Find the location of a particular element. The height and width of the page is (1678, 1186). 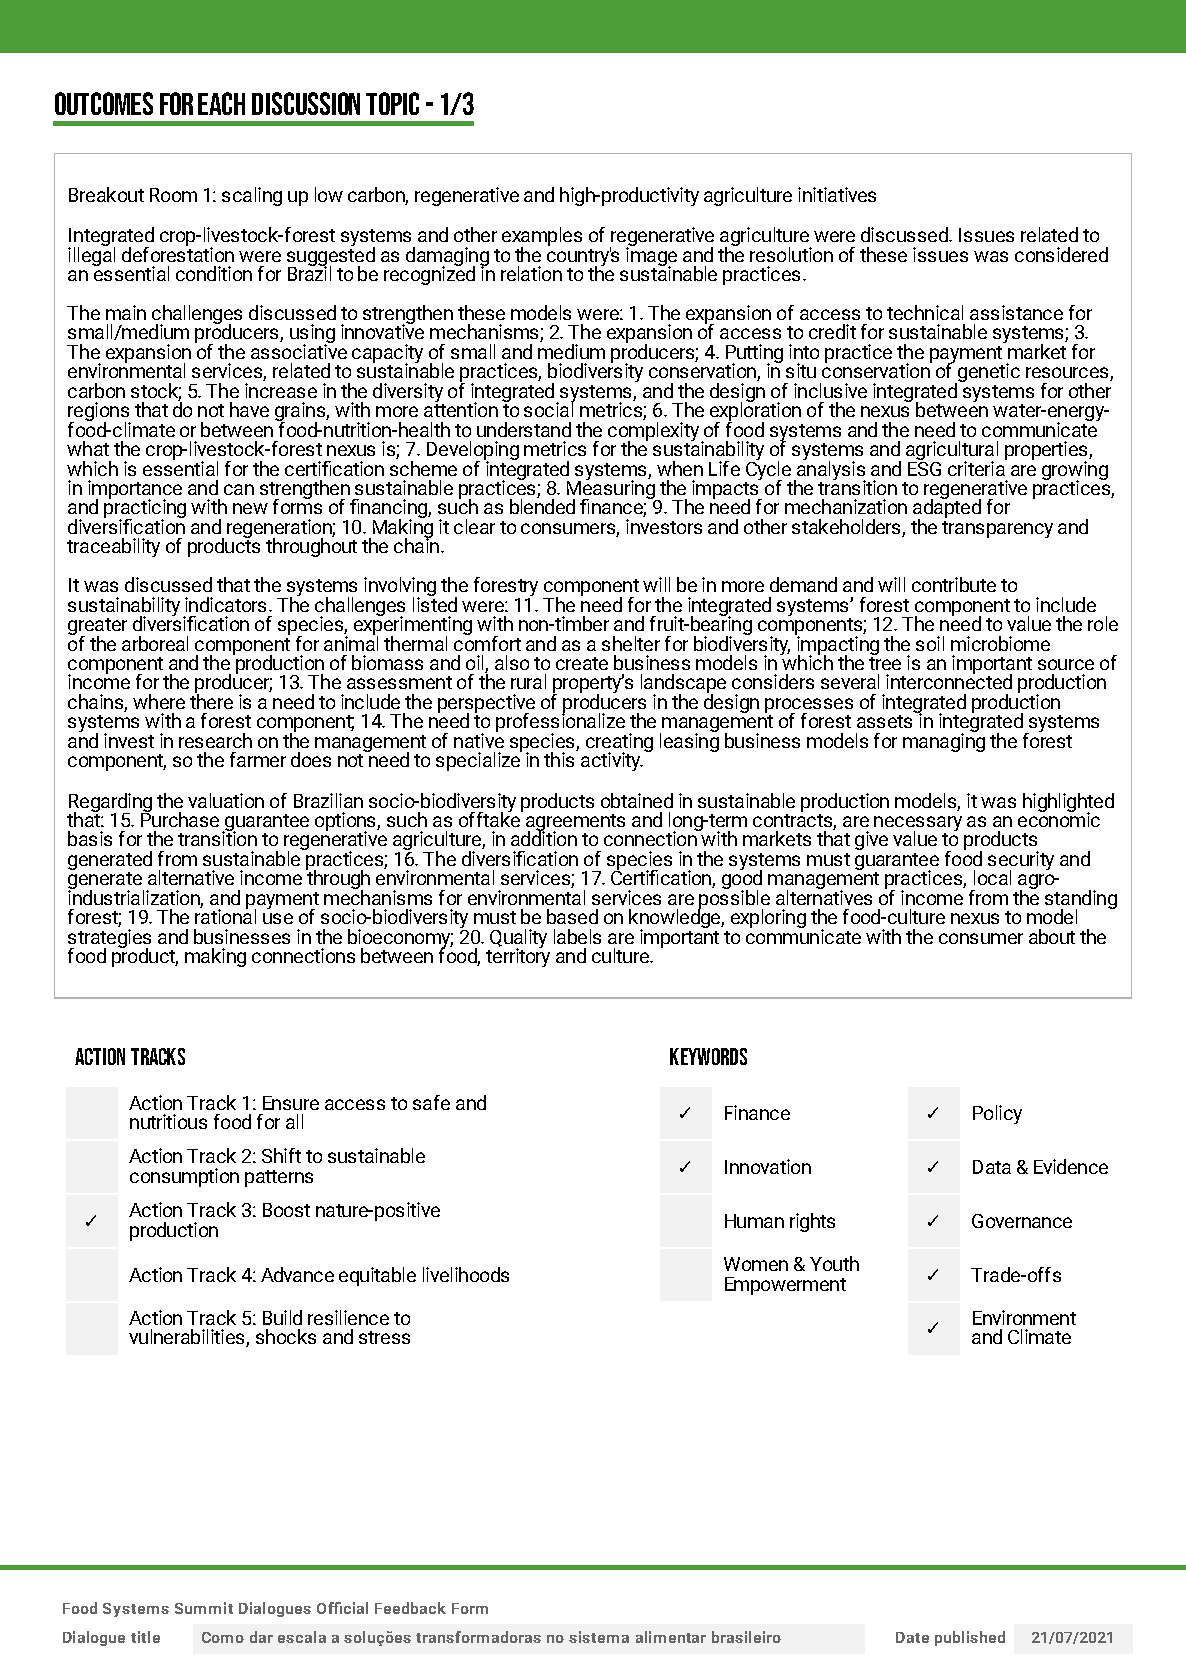

sistema is located at coordinates (599, 1637).
